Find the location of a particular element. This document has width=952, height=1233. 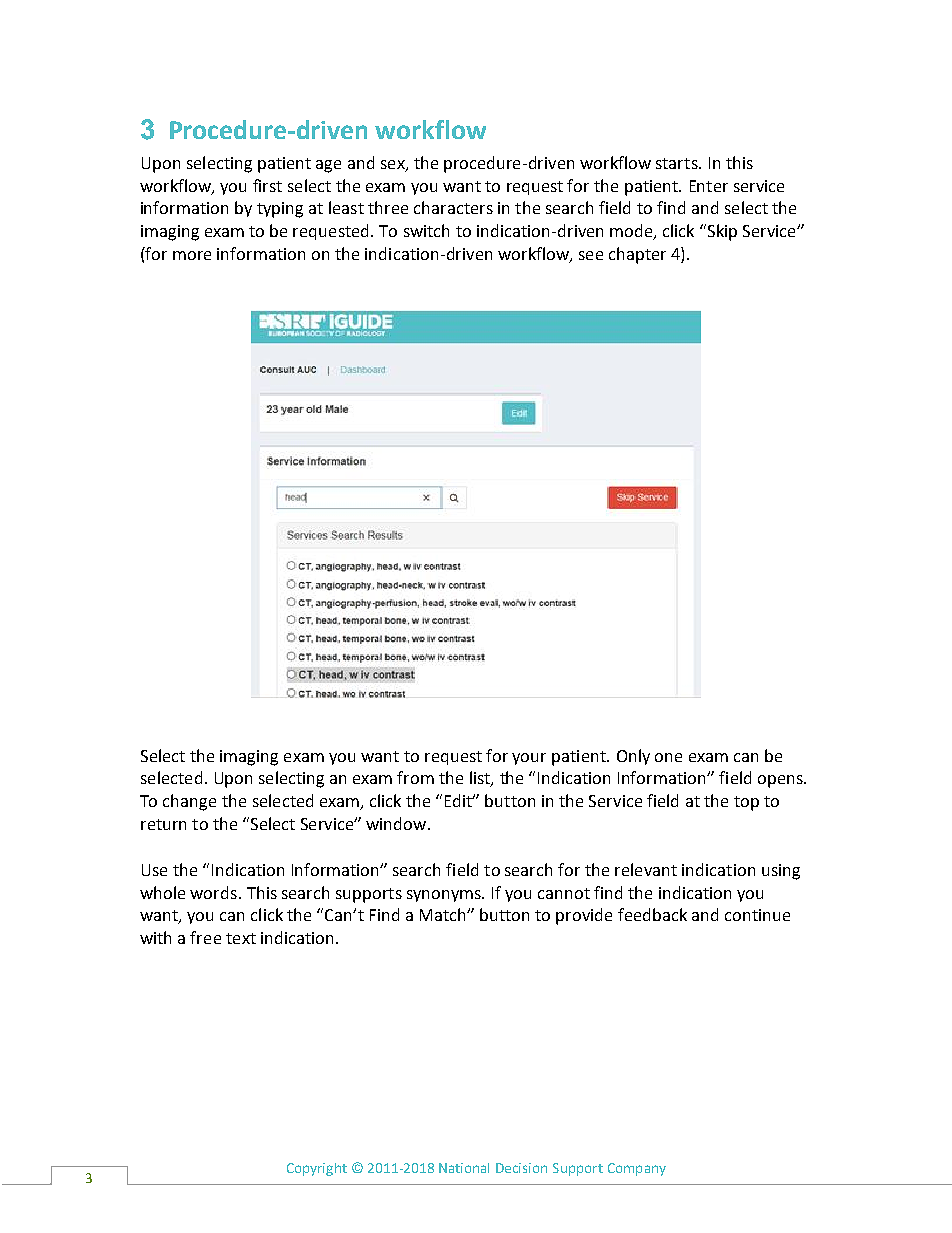

Copyright is located at coordinates (317, 1169).
